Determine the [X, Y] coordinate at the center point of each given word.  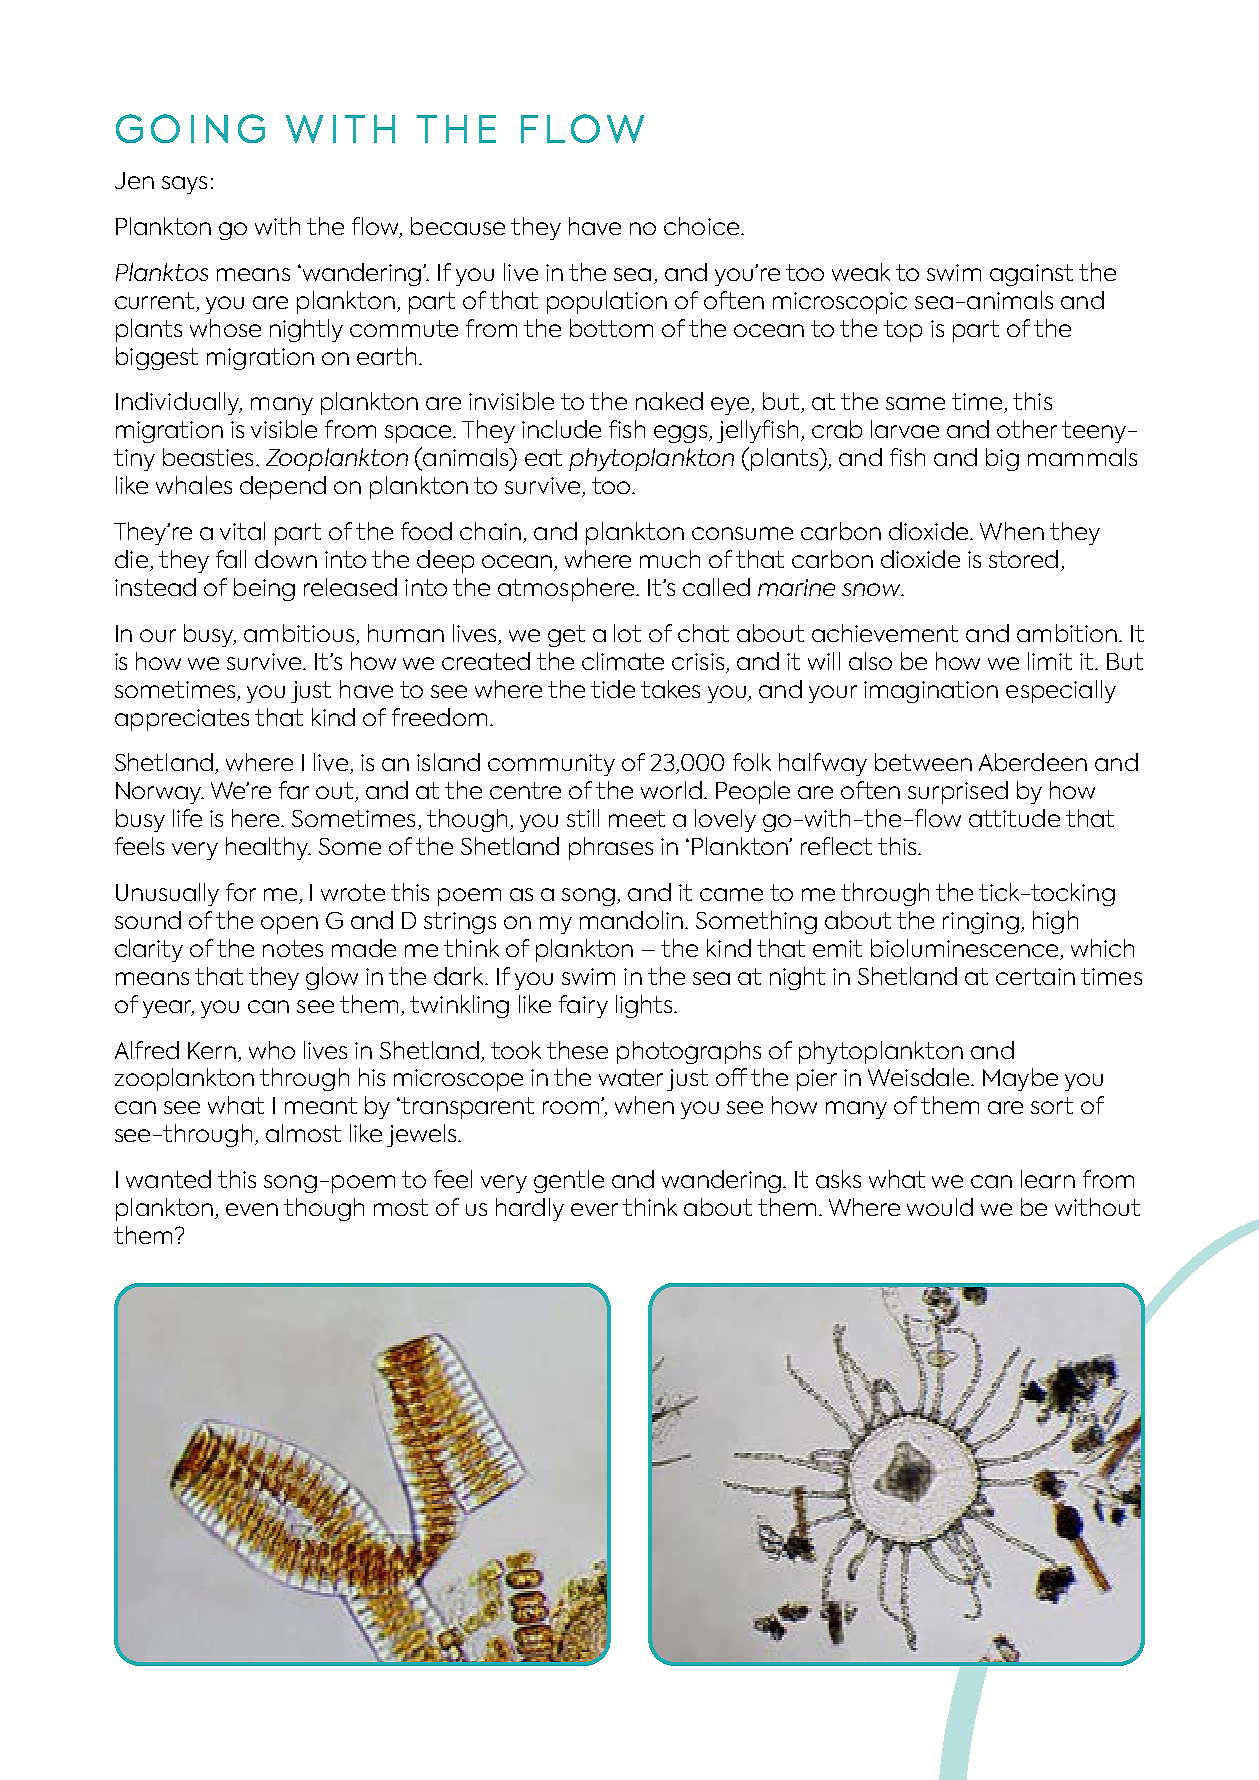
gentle [569, 1181]
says [184, 185]
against [1031, 275]
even [252, 1209]
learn [1048, 1179]
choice [701, 226]
